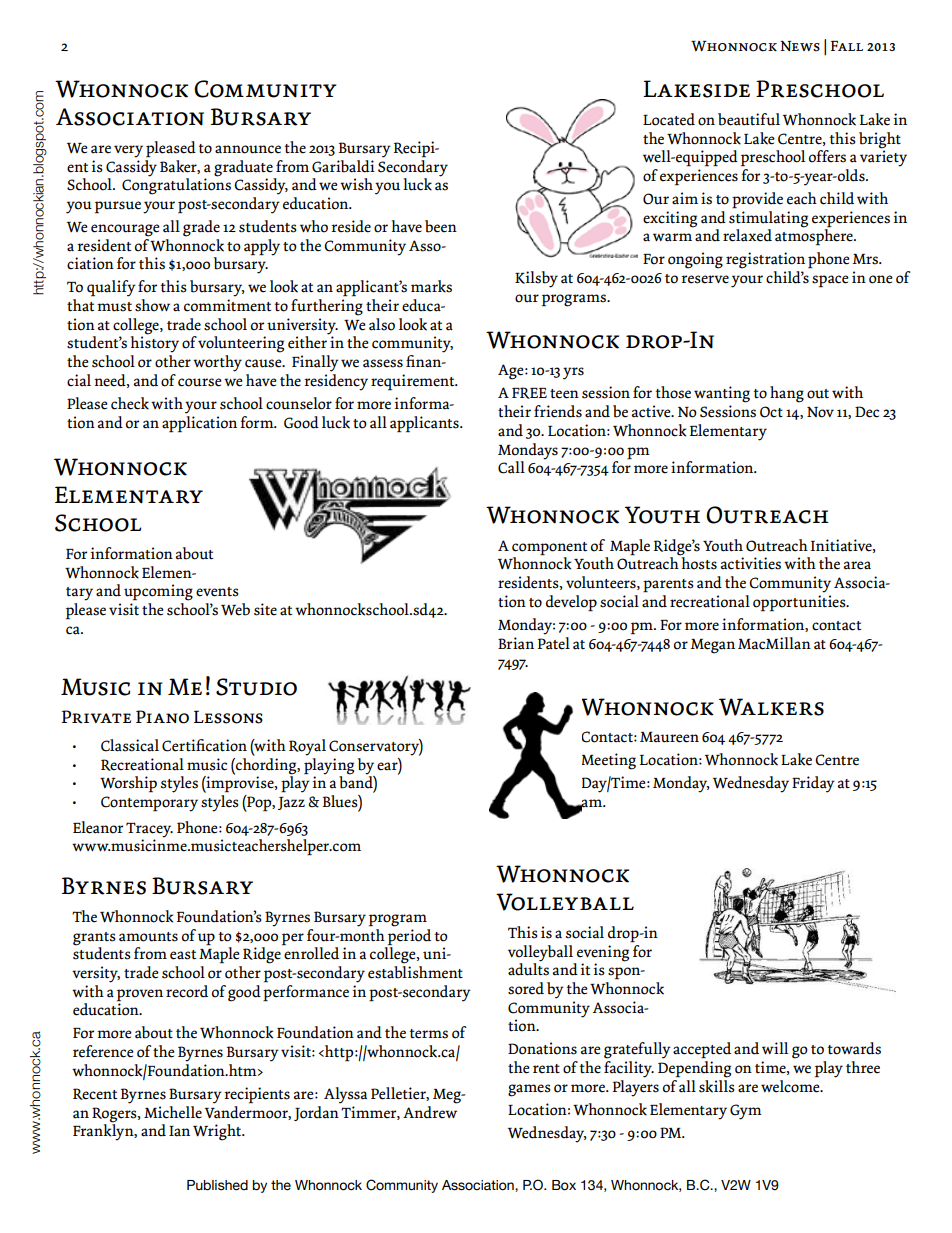 This screenshot has height=1233, width=952. What do you see at coordinates (218, 1132) in the screenshot?
I see `Wright` at bounding box center [218, 1132].
